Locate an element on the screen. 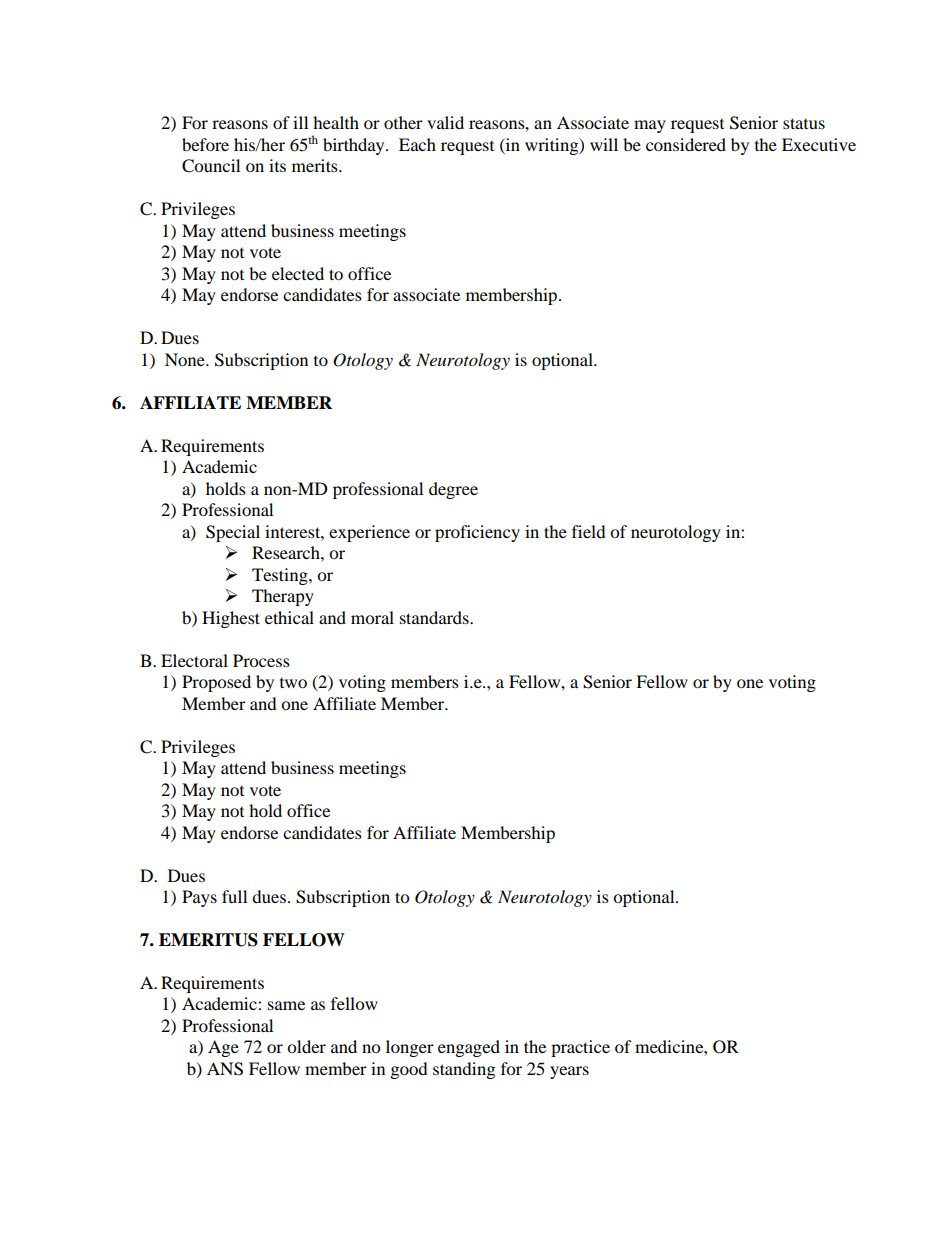 This screenshot has height=1233, width=952. two is located at coordinates (293, 683).
